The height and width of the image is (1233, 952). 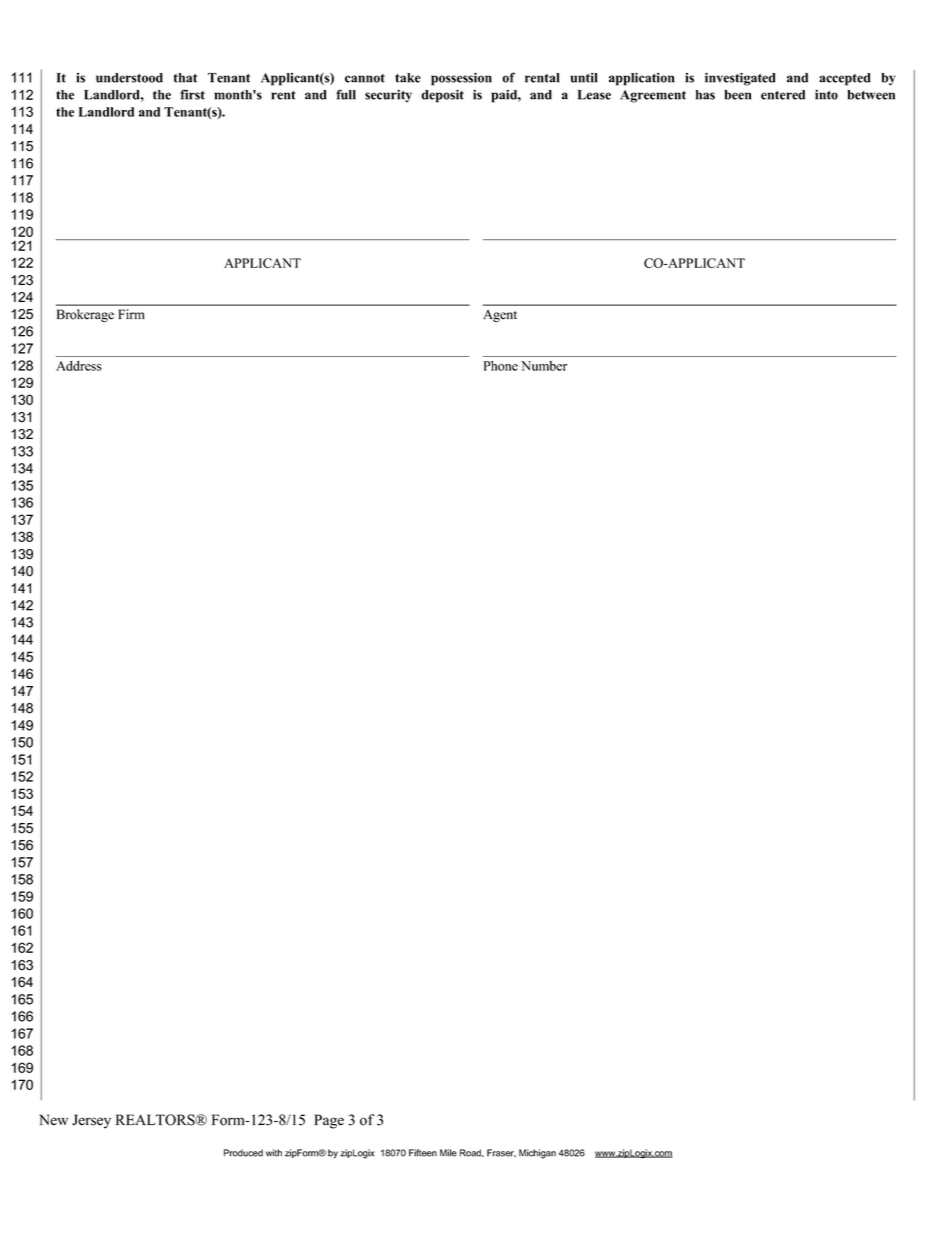 I want to click on Jersey, so click(x=91, y=1121).
